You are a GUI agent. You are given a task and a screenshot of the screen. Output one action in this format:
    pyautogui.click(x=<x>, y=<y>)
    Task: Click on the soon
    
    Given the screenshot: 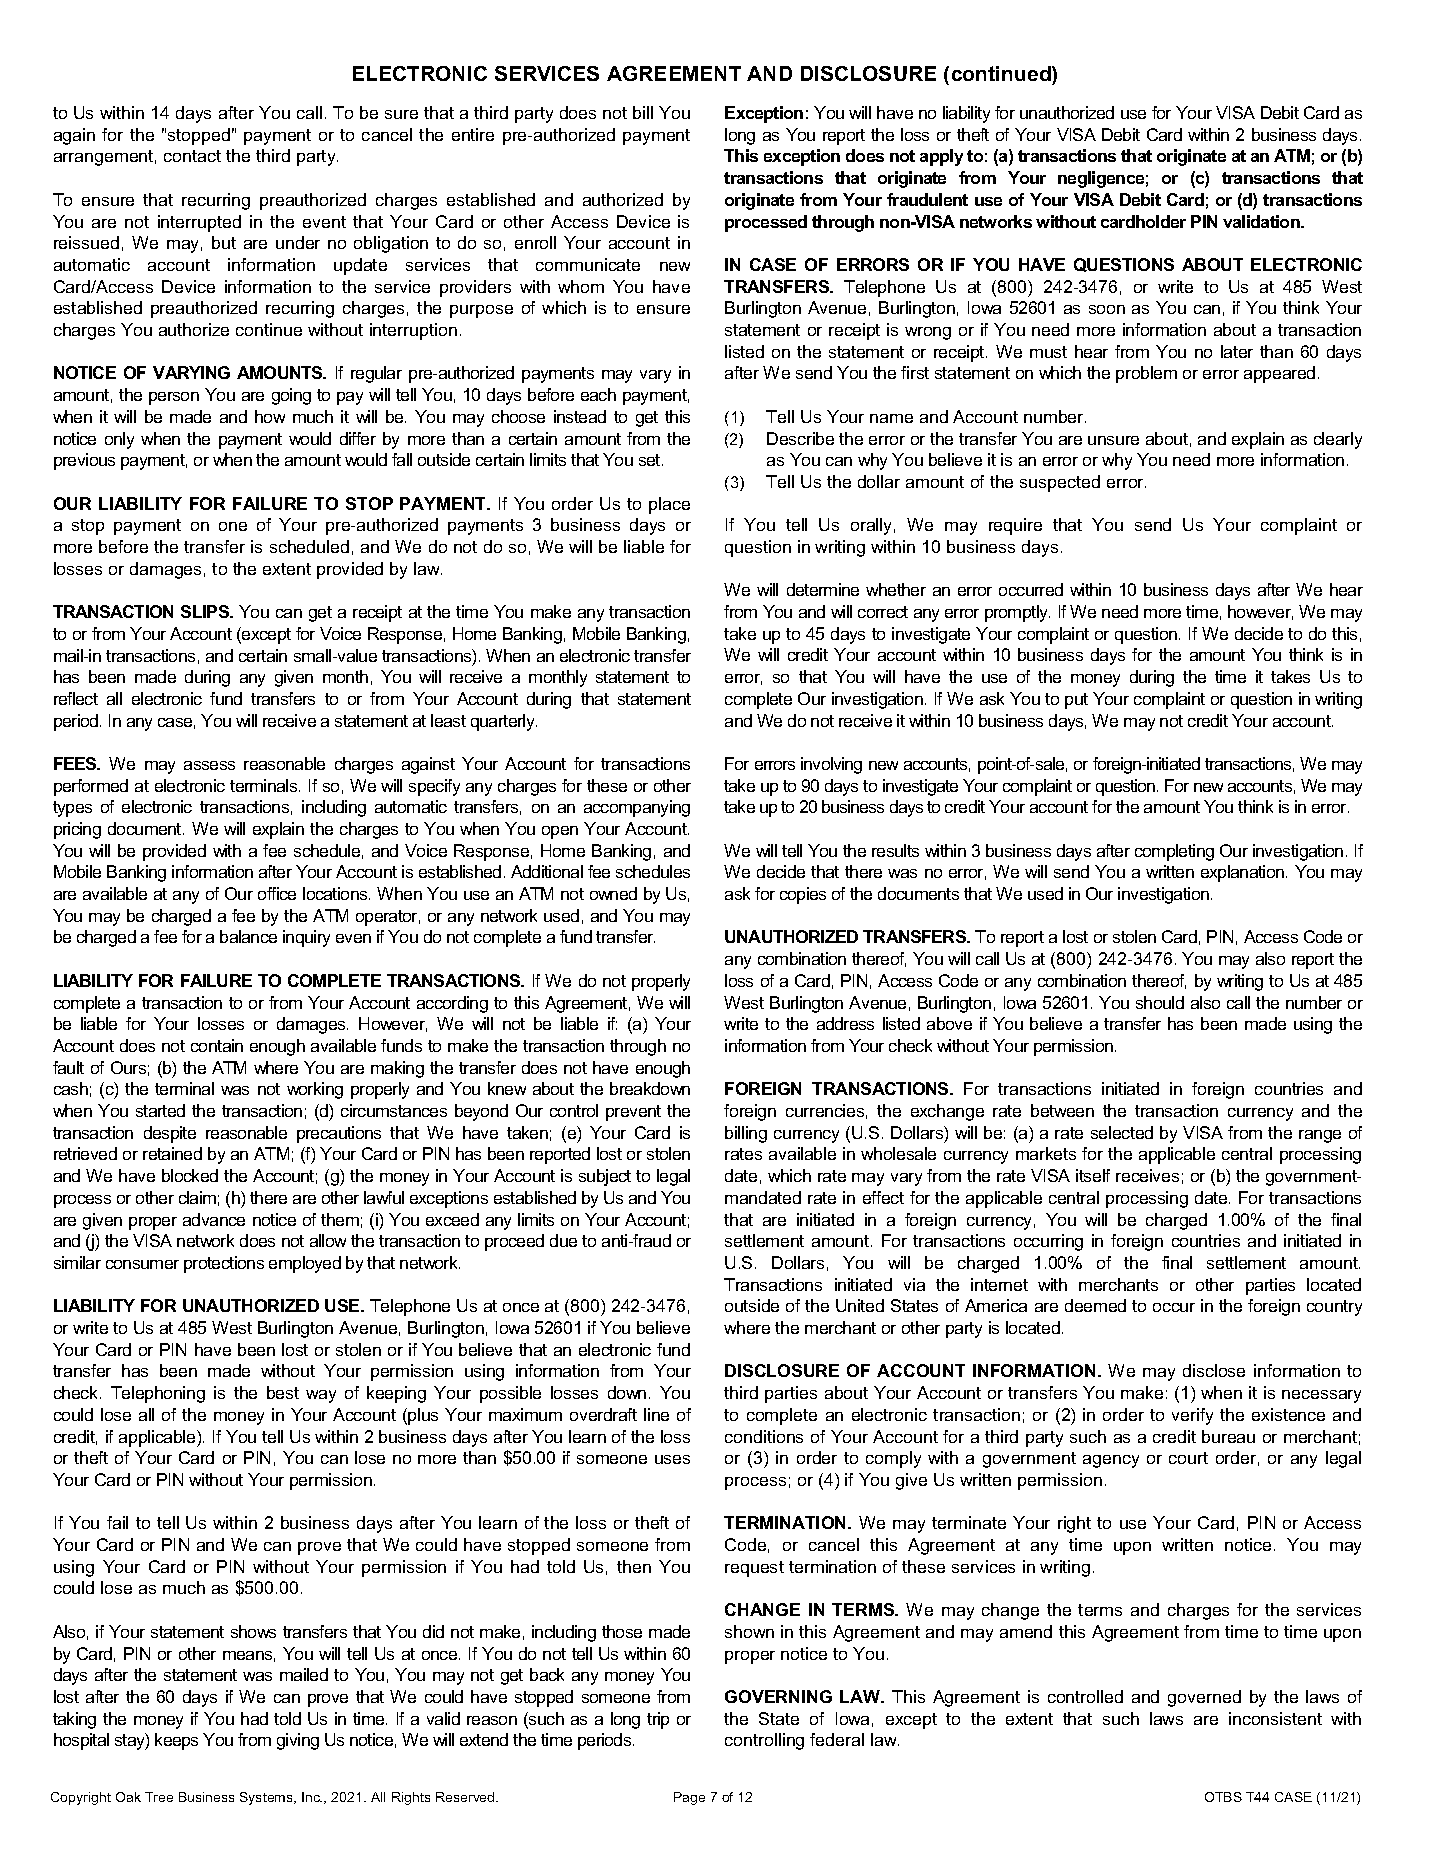 What is the action you would take?
    pyautogui.click(x=1107, y=309)
